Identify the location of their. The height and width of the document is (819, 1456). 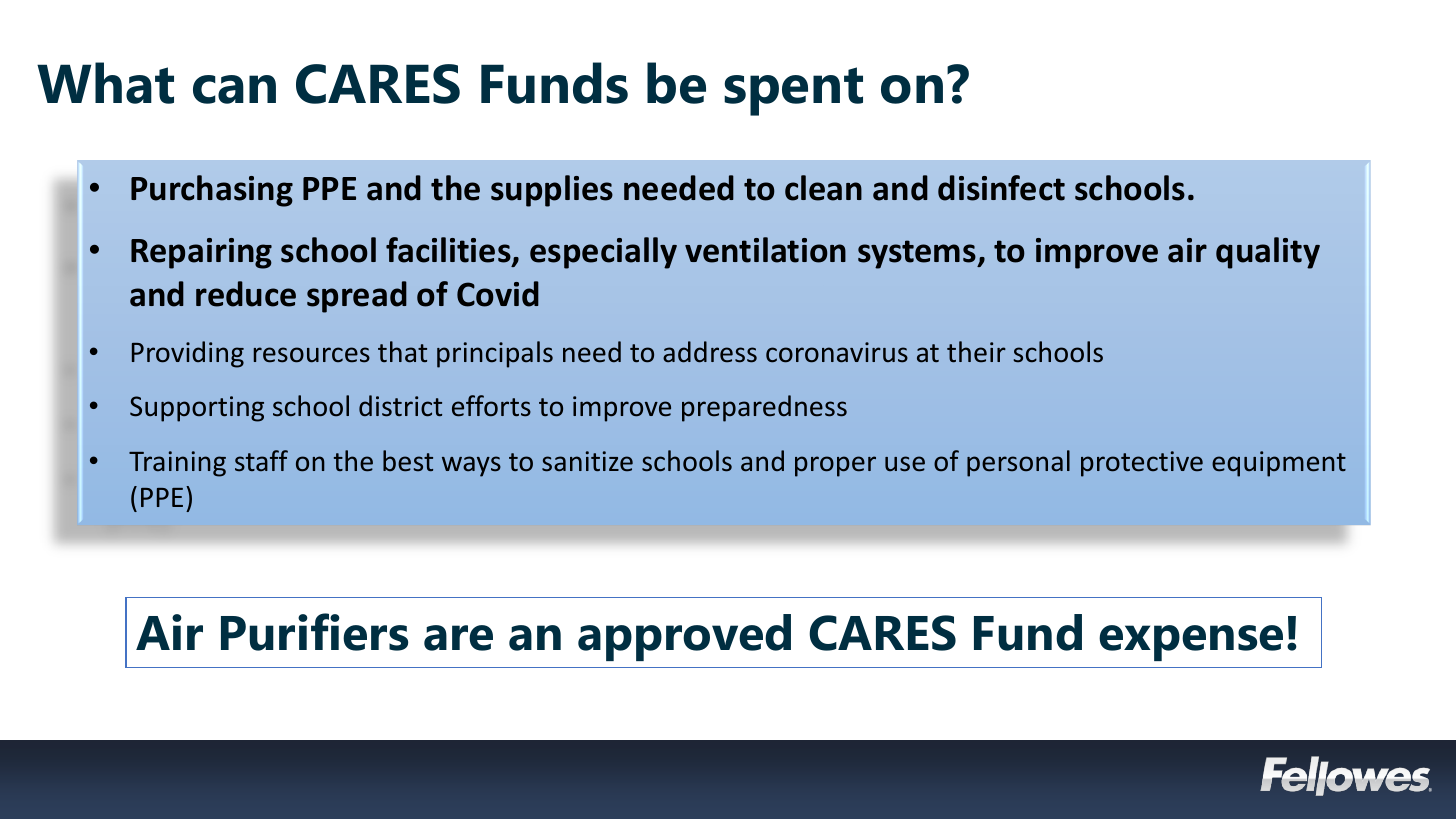
(976, 352).
